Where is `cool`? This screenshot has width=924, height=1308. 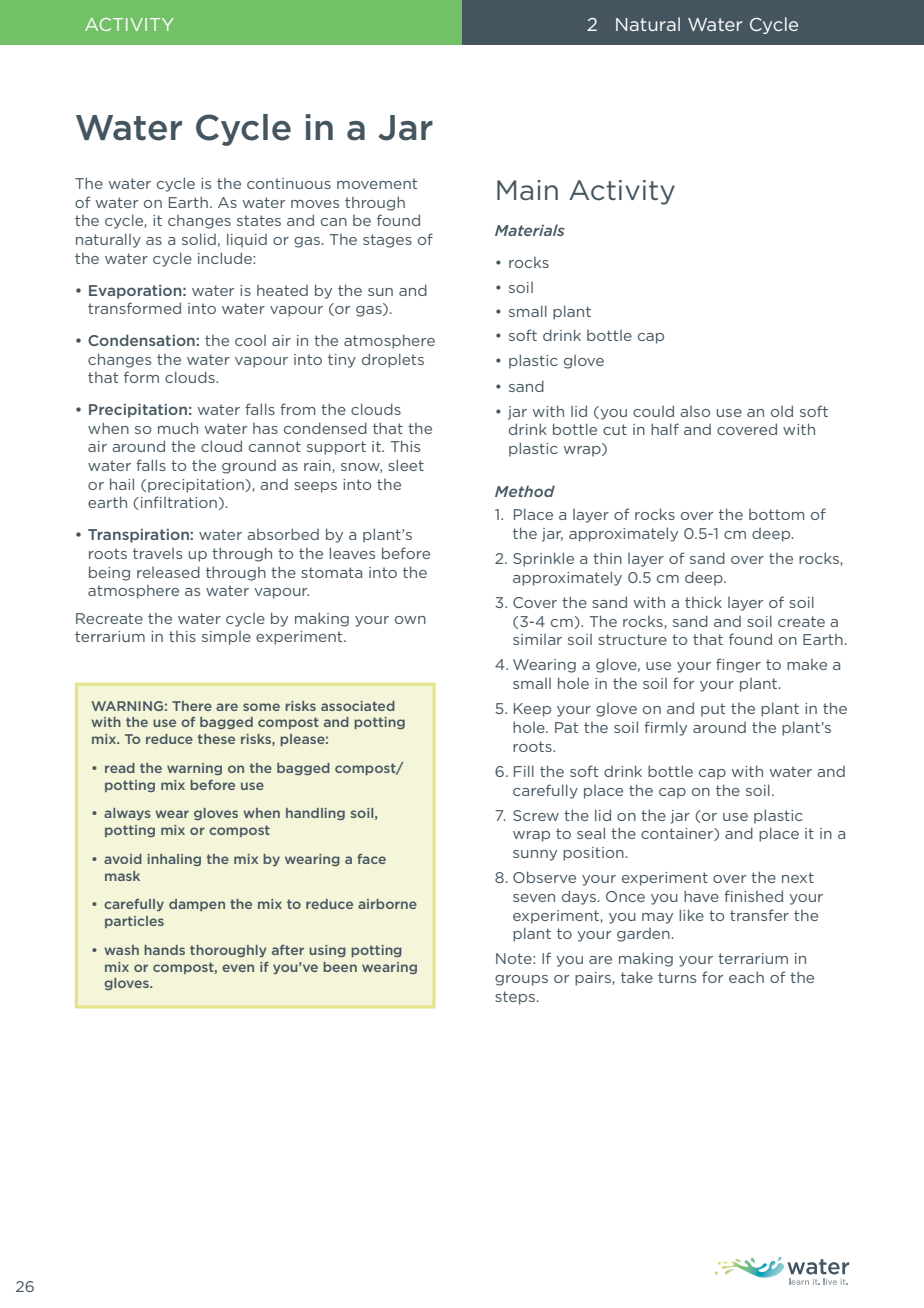 cool is located at coordinates (250, 340).
